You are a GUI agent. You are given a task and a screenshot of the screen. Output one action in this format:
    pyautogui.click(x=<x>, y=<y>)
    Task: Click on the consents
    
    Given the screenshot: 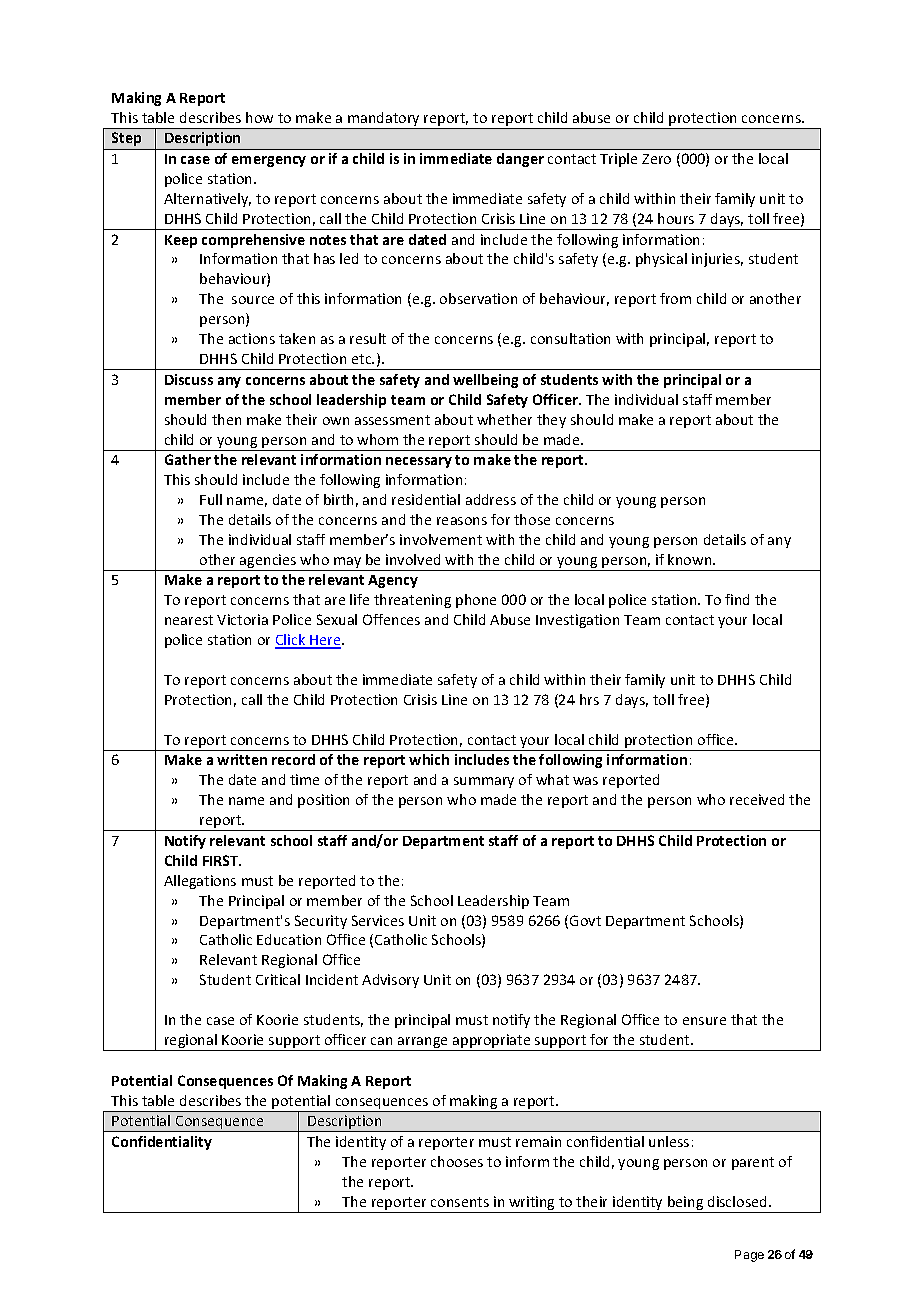 What is the action you would take?
    pyautogui.click(x=460, y=1202)
